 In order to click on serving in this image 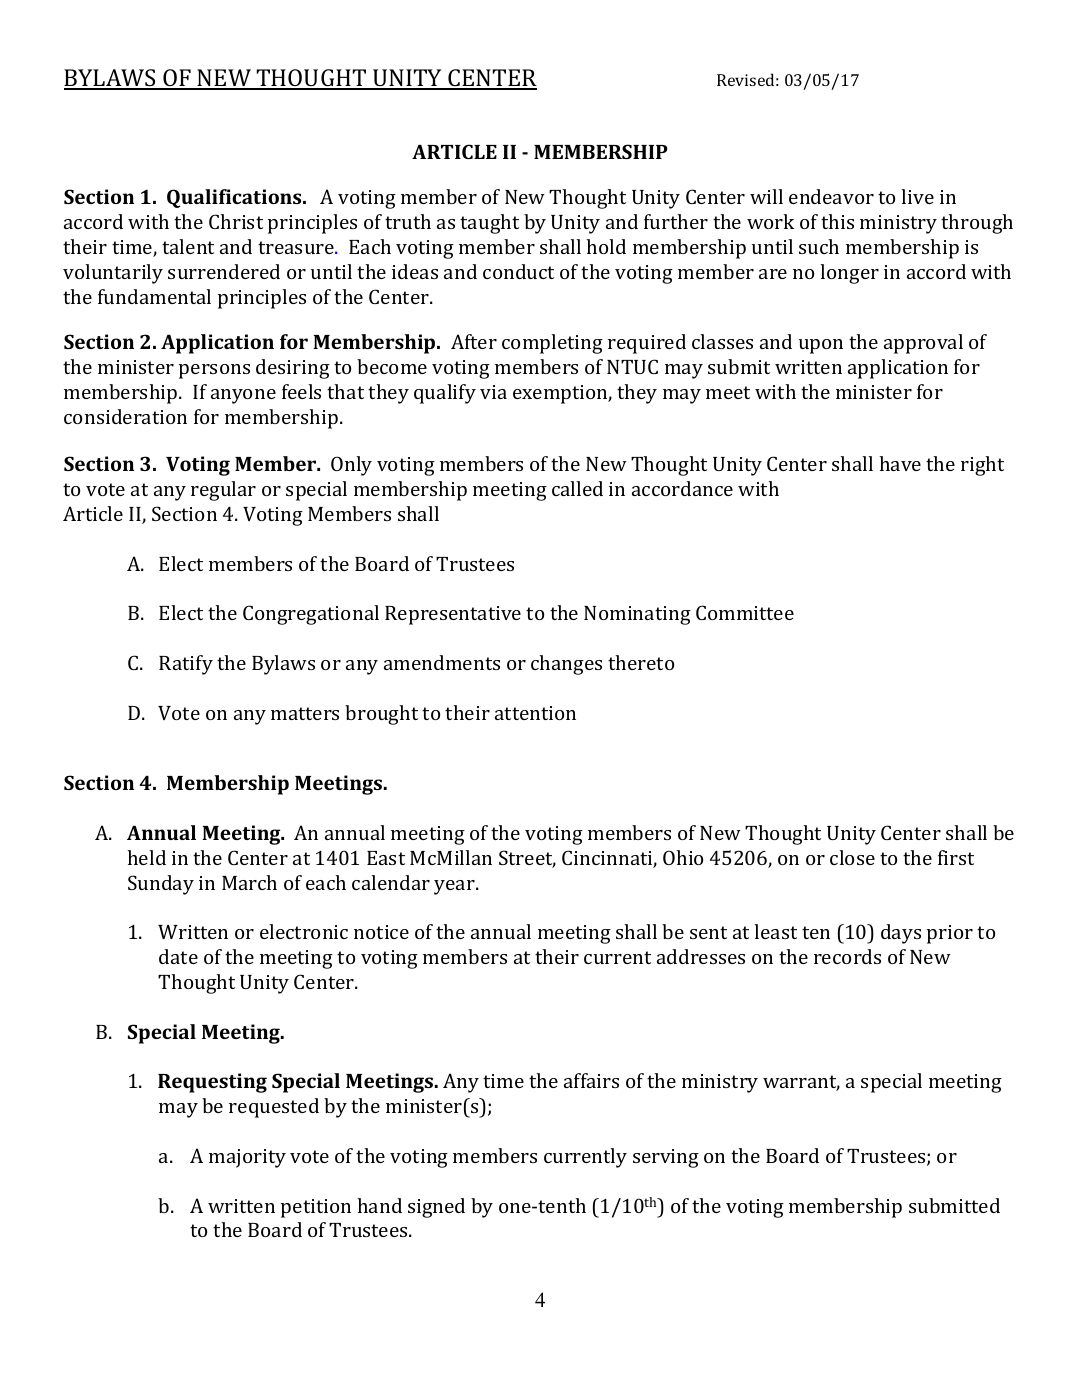, I will do `click(666, 1158)`.
